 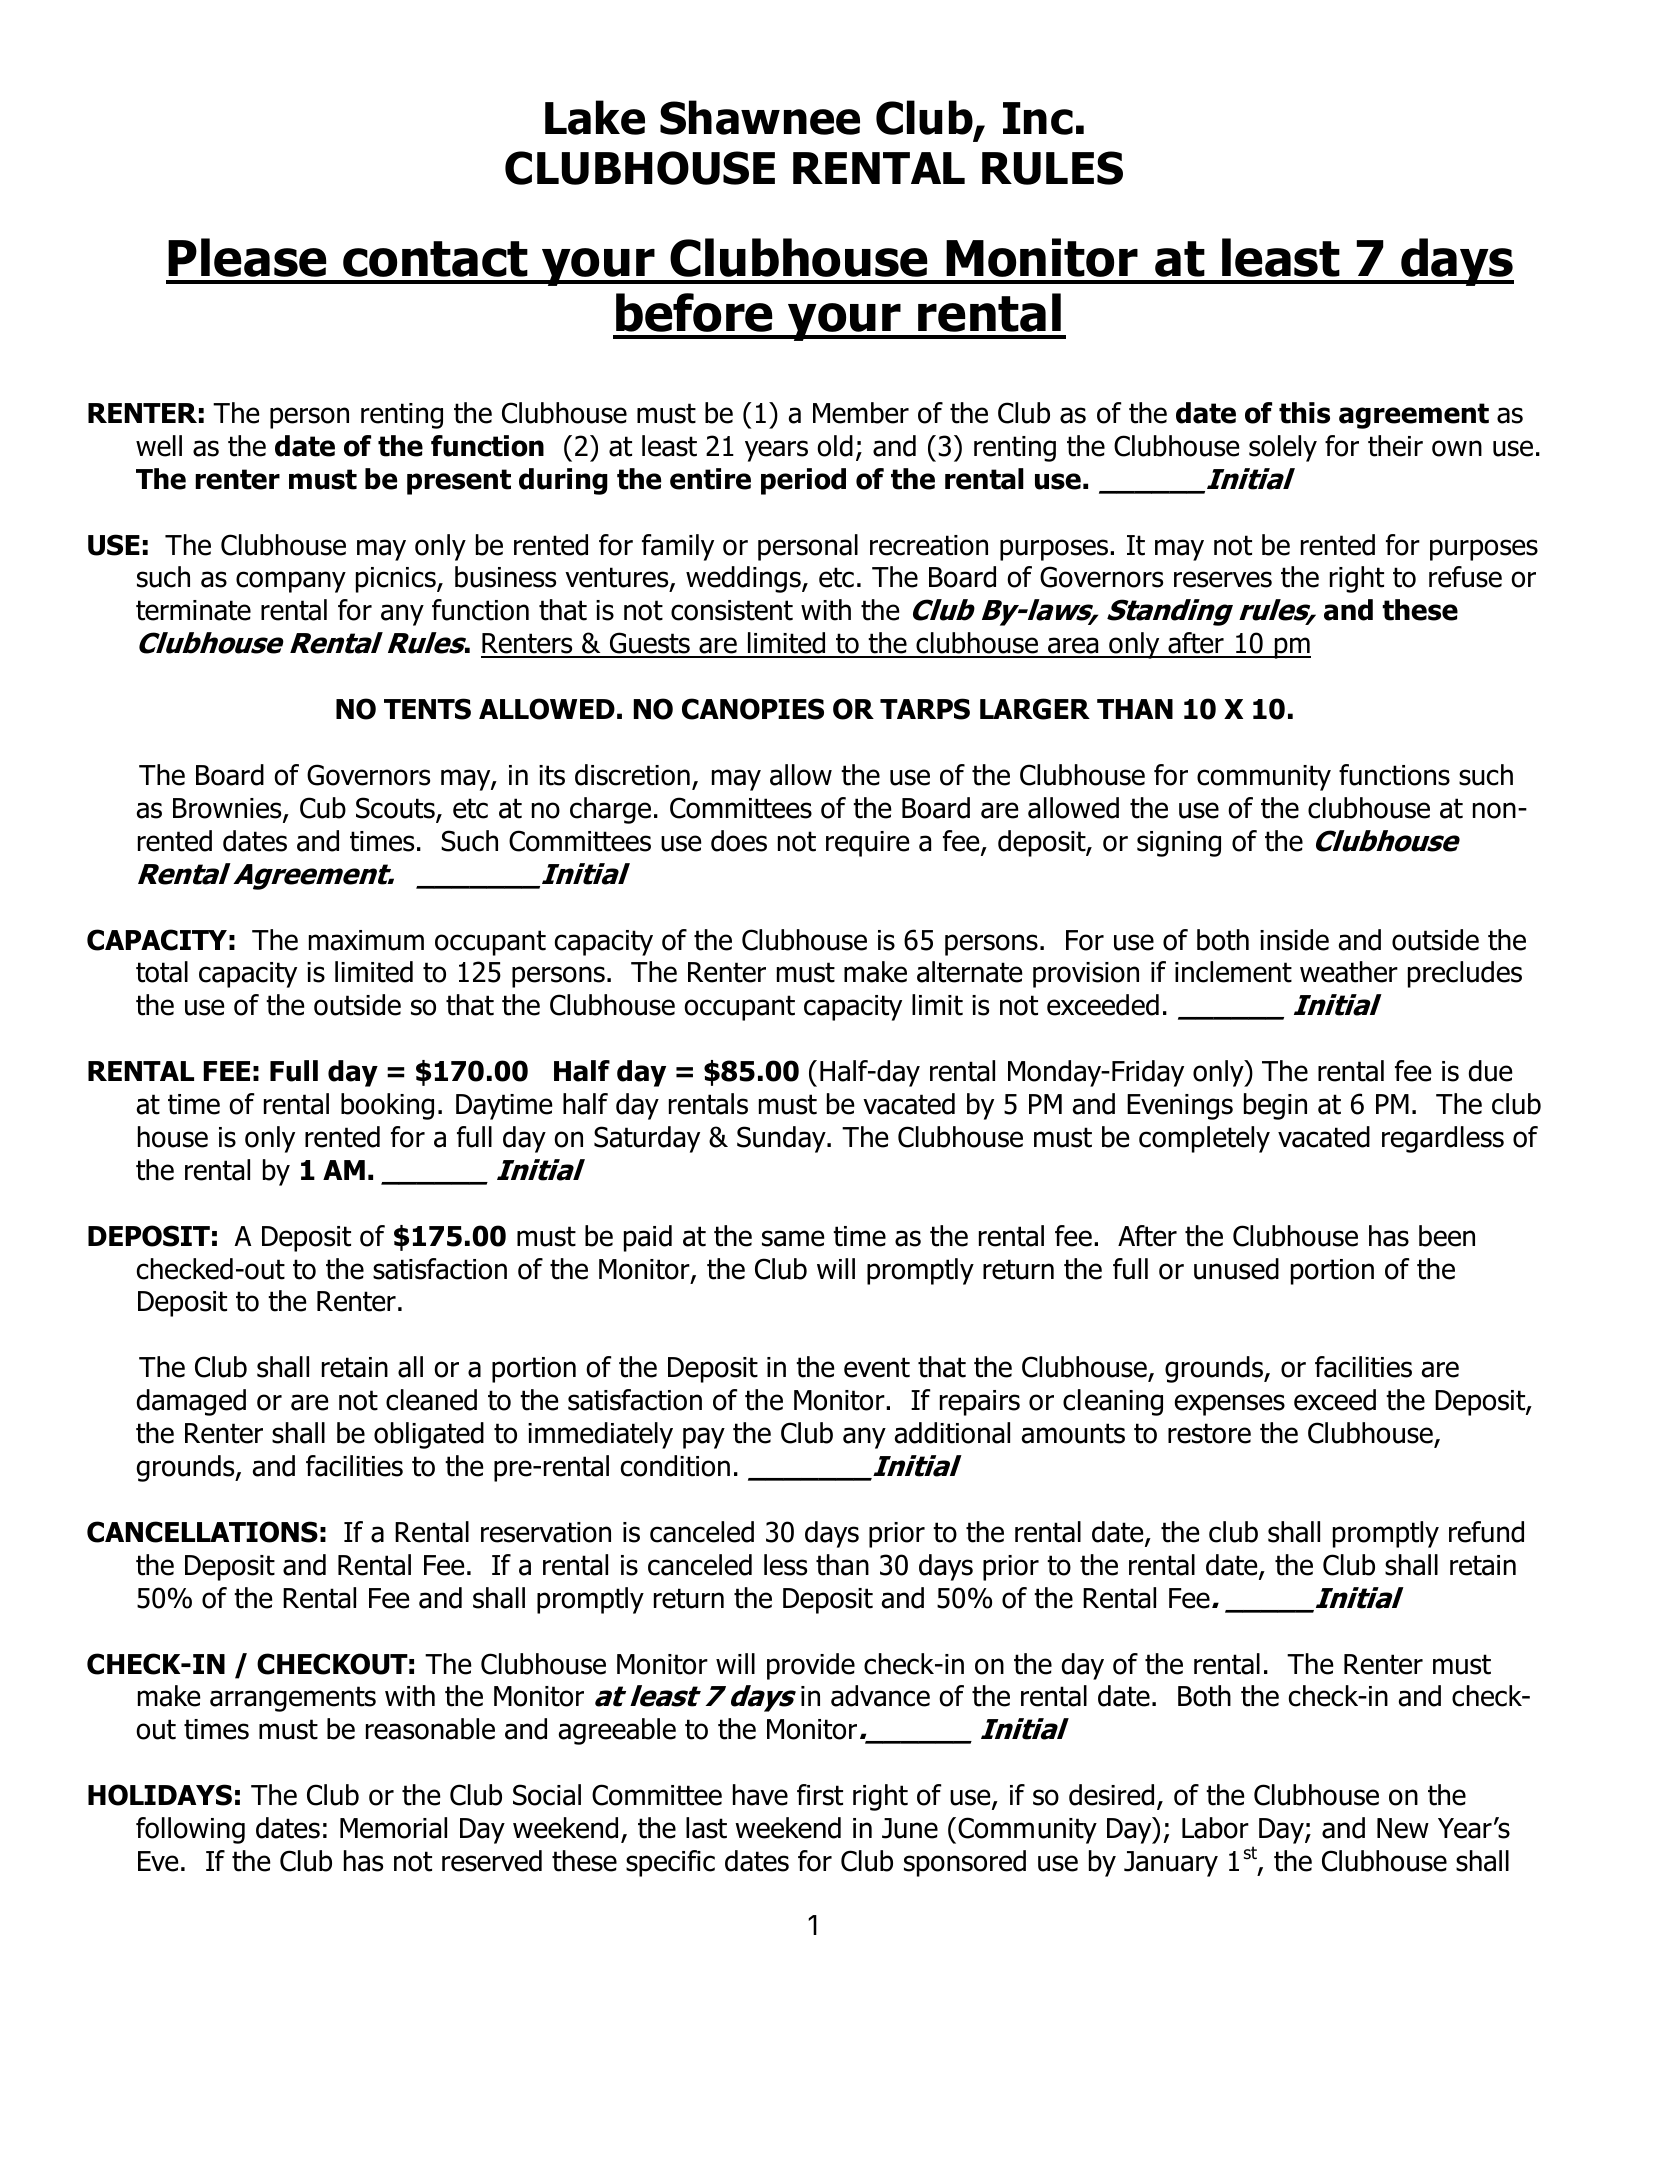 What do you see at coordinates (431, 1400) in the screenshot?
I see `cleaned` at bounding box center [431, 1400].
